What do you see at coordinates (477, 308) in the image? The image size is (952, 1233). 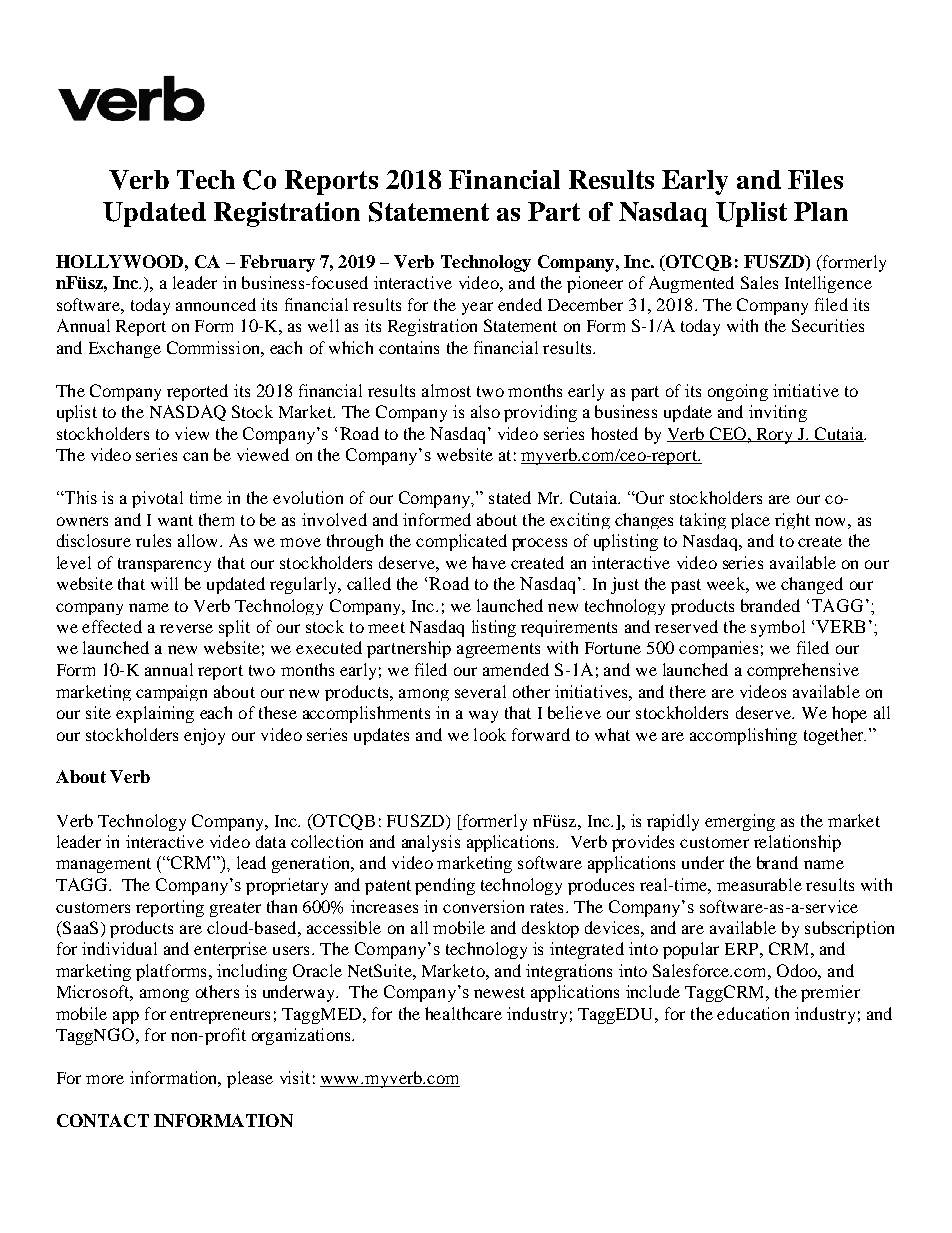 I see `year` at bounding box center [477, 308].
